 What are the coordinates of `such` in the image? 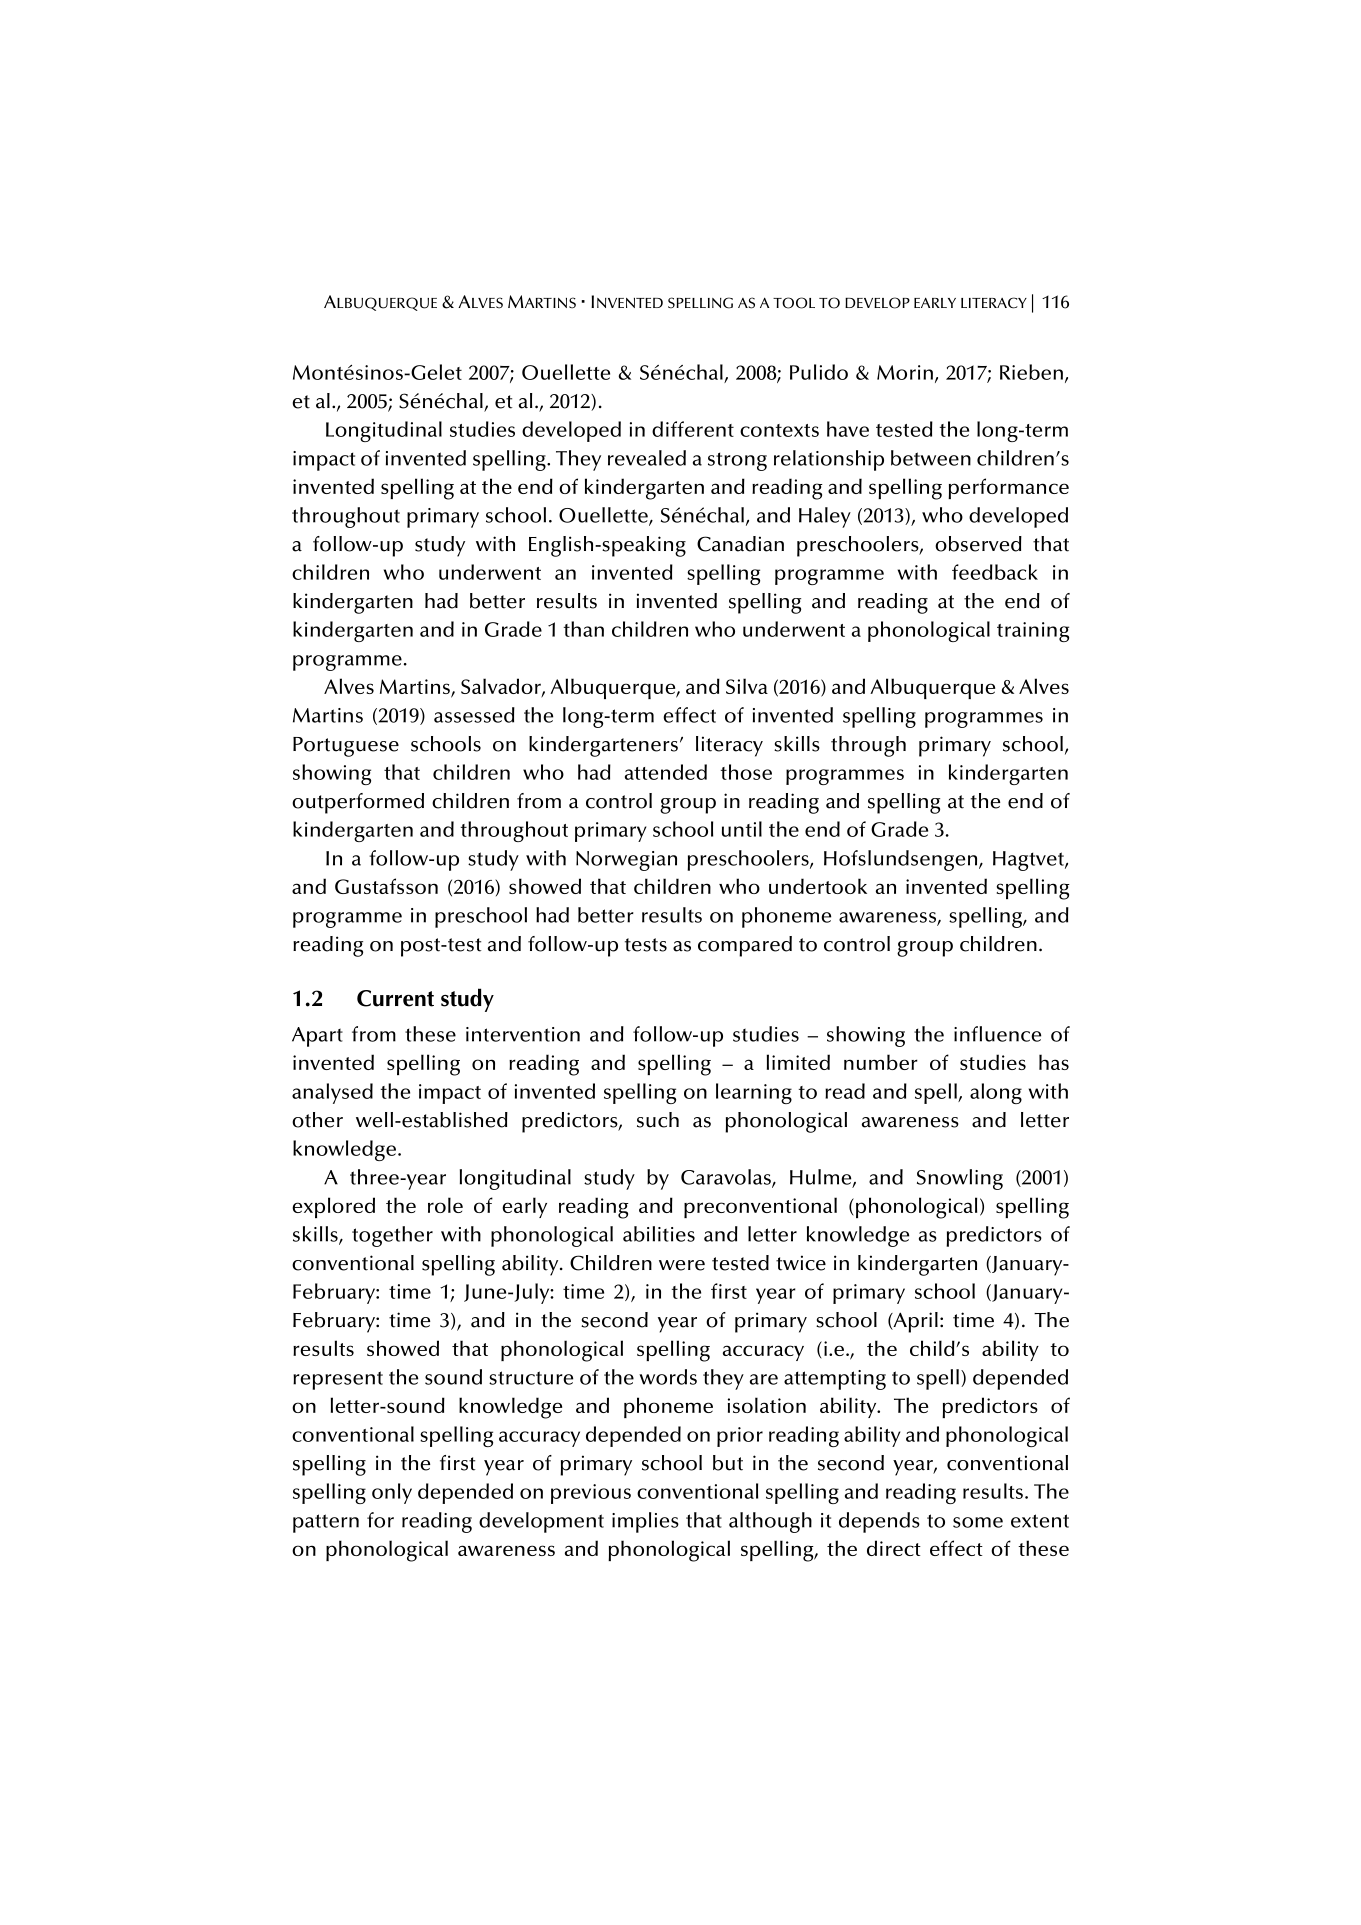 It's located at (658, 1120).
